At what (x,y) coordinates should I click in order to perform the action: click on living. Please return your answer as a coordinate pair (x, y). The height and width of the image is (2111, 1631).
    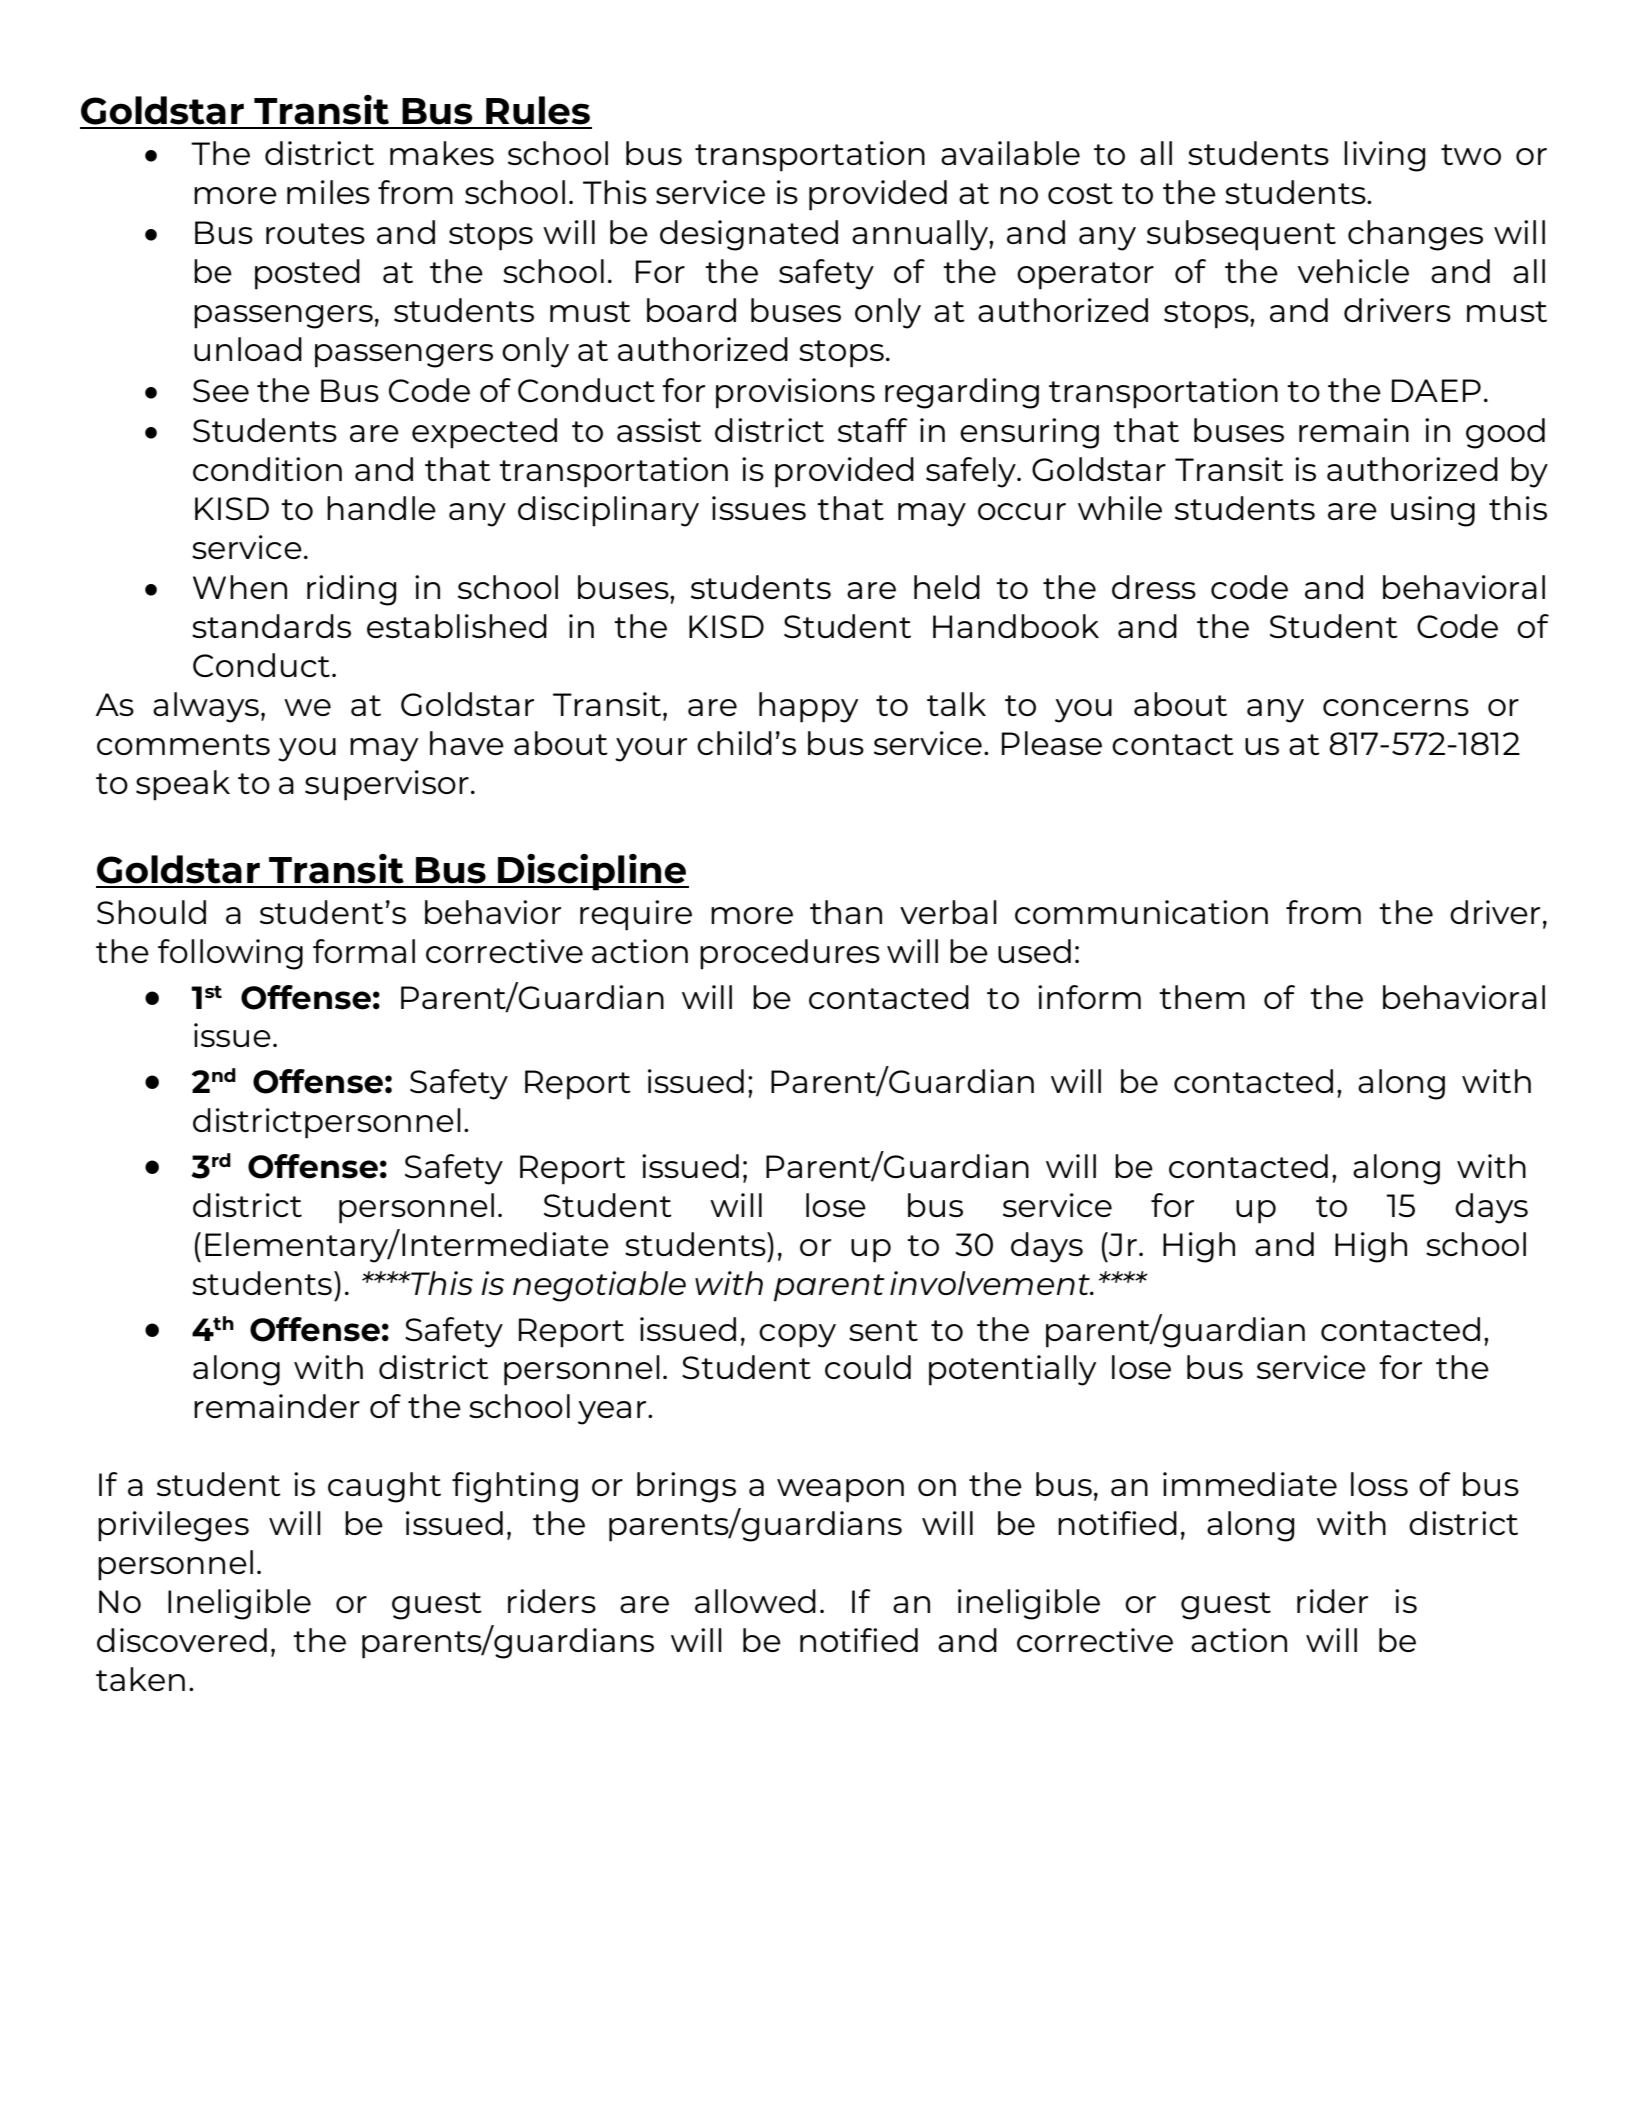
    Looking at the image, I should click on (1384, 156).
